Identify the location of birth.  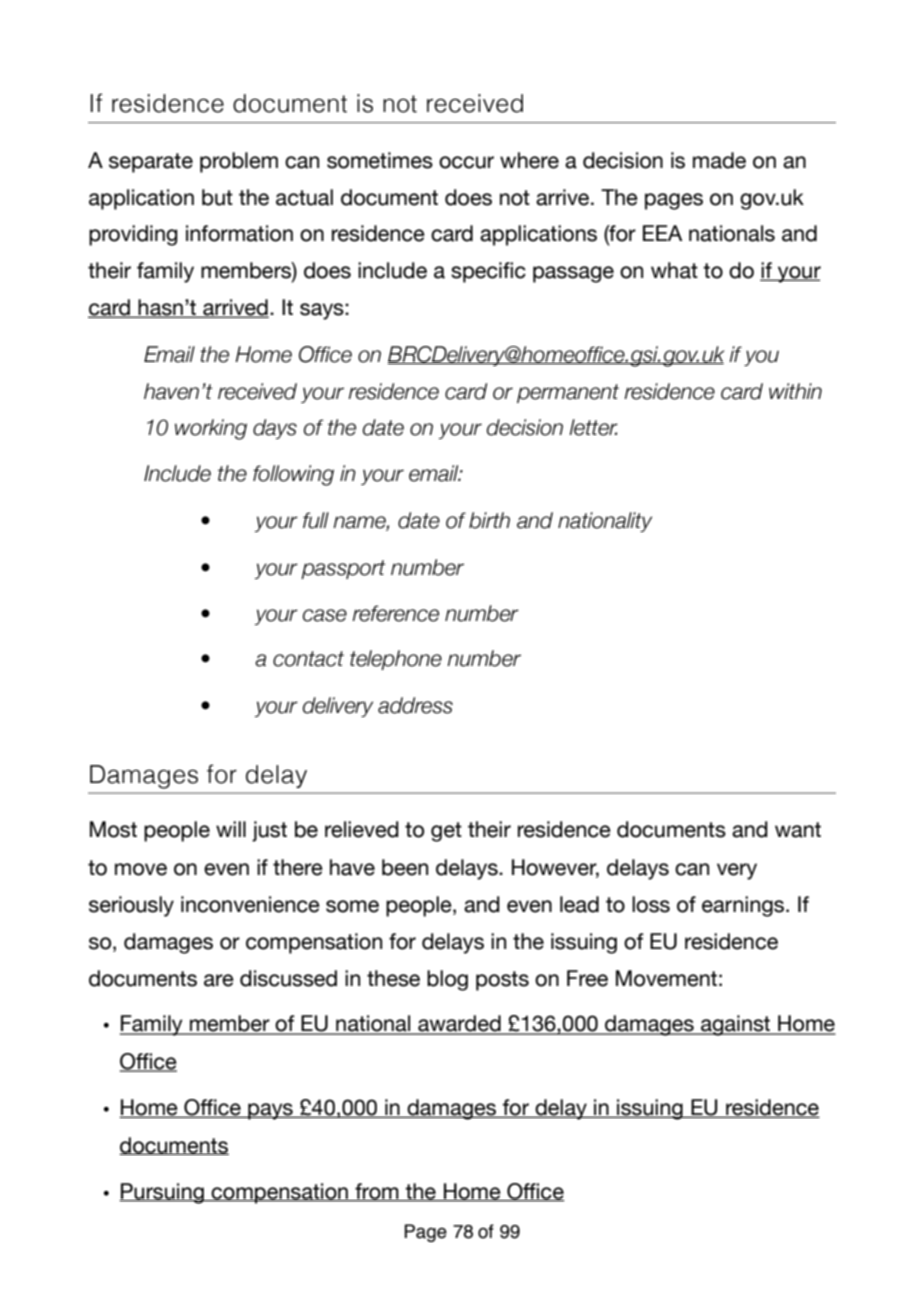
(489, 520).
